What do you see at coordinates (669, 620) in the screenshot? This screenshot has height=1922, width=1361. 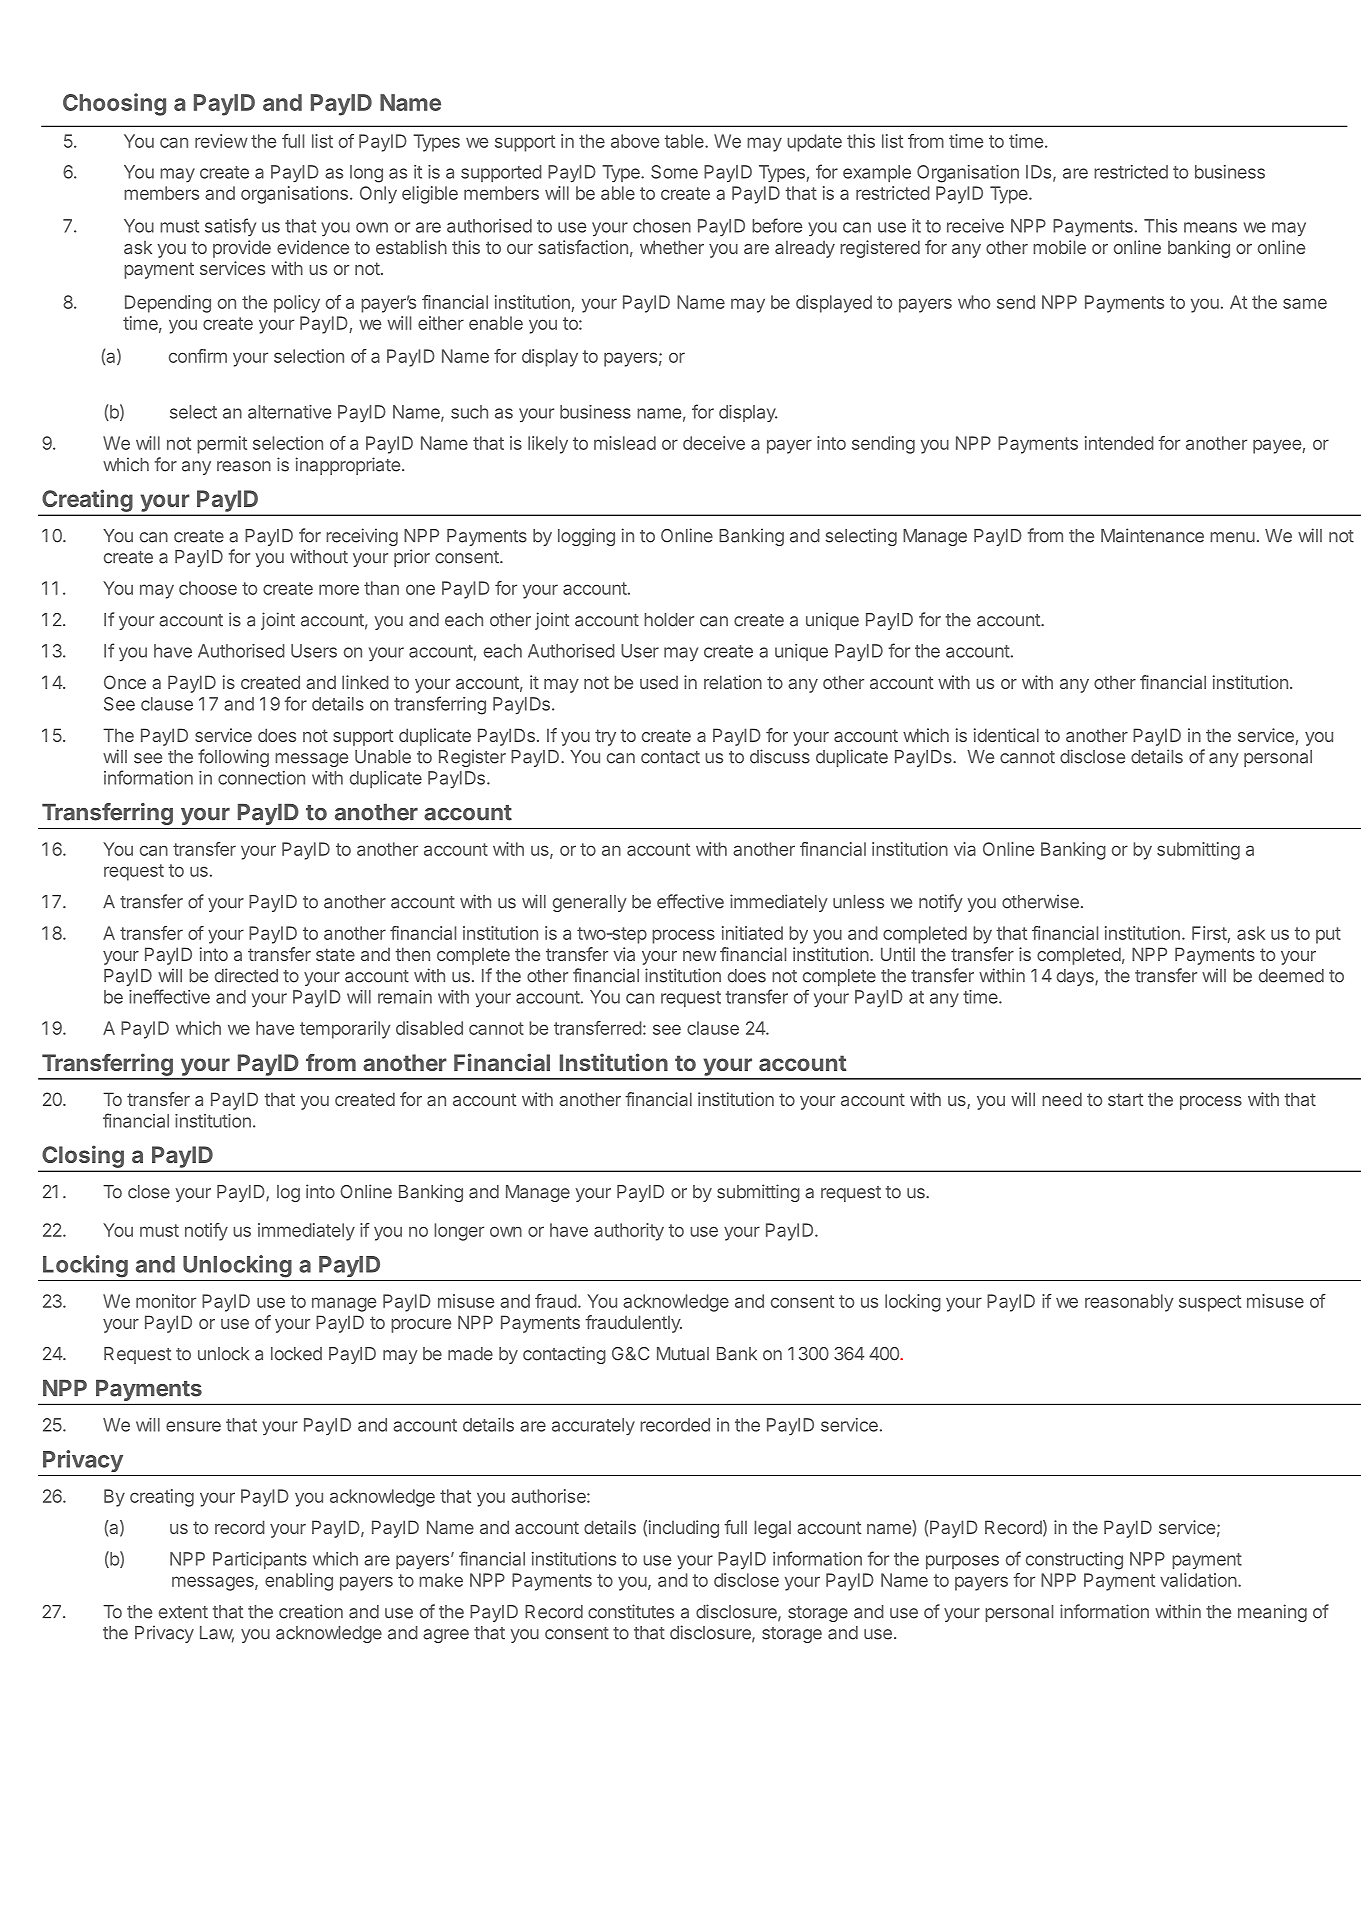 I see `holder` at bounding box center [669, 620].
